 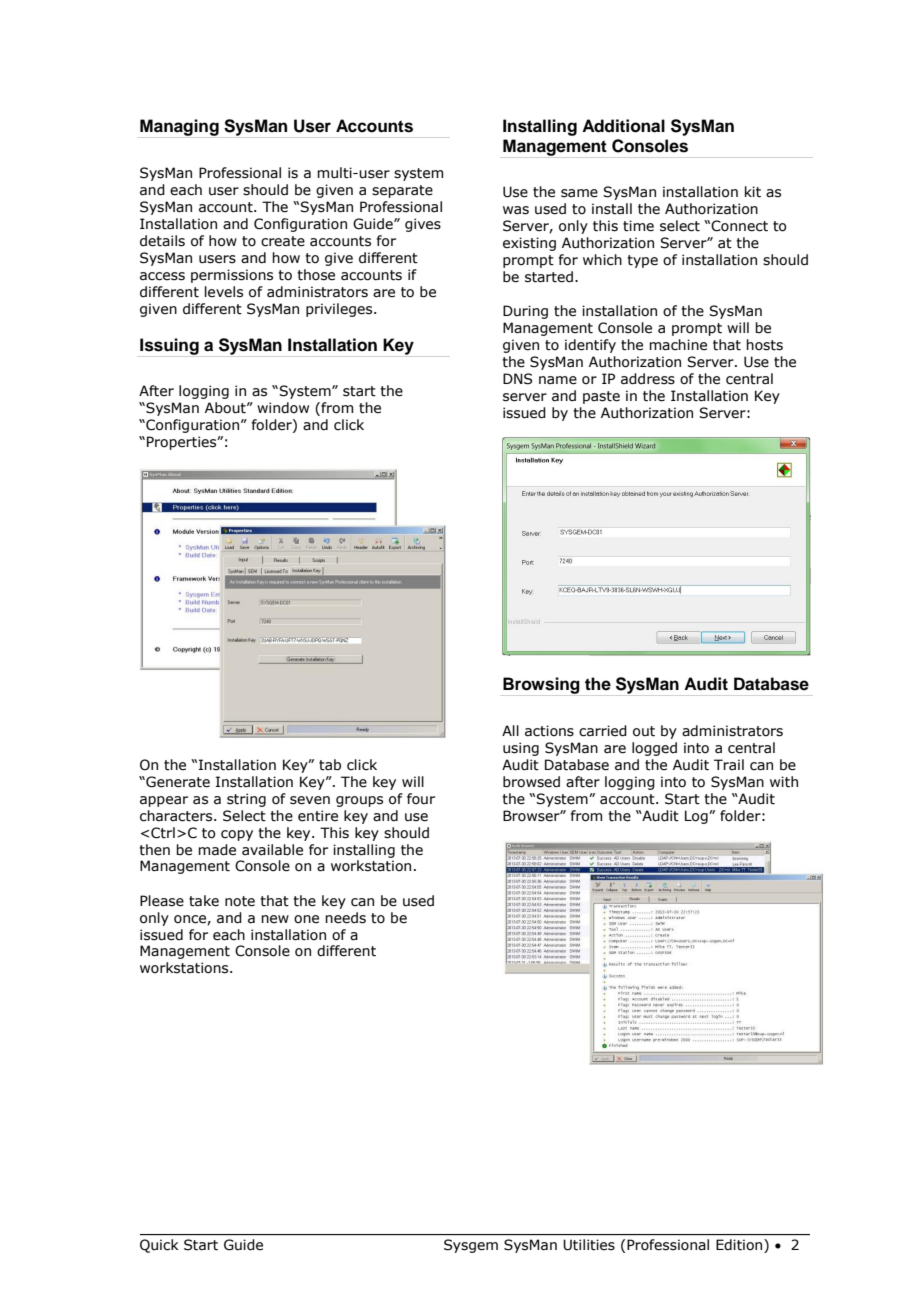 I want to click on four, so click(x=421, y=799).
